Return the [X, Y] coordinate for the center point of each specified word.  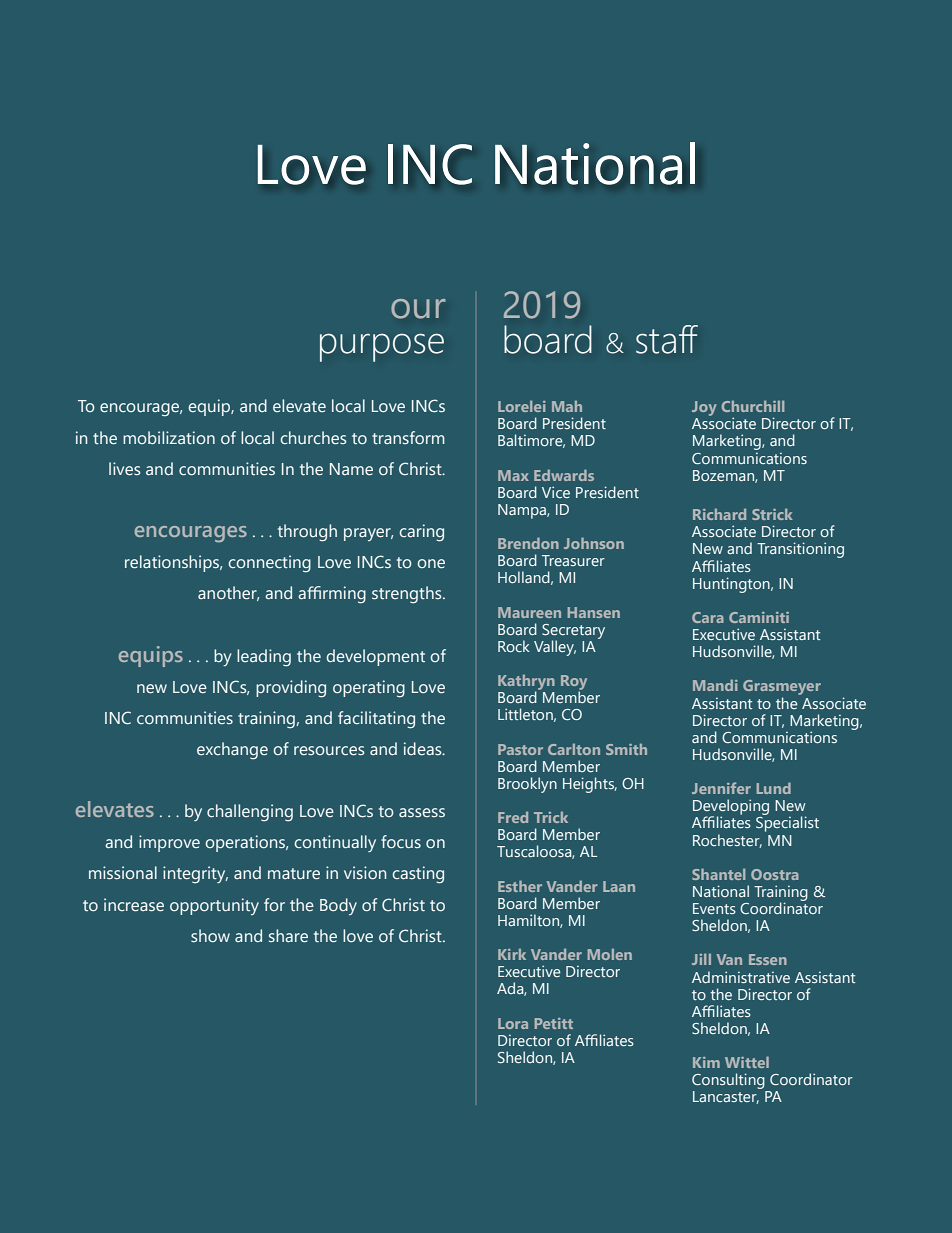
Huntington [732, 585]
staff [667, 339]
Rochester [727, 841]
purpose [382, 348]
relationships [173, 563]
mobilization [169, 437]
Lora [513, 1023]
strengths [408, 595]
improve [169, 843]
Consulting [728, 1081]
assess [422, 812]
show [210, 935]
